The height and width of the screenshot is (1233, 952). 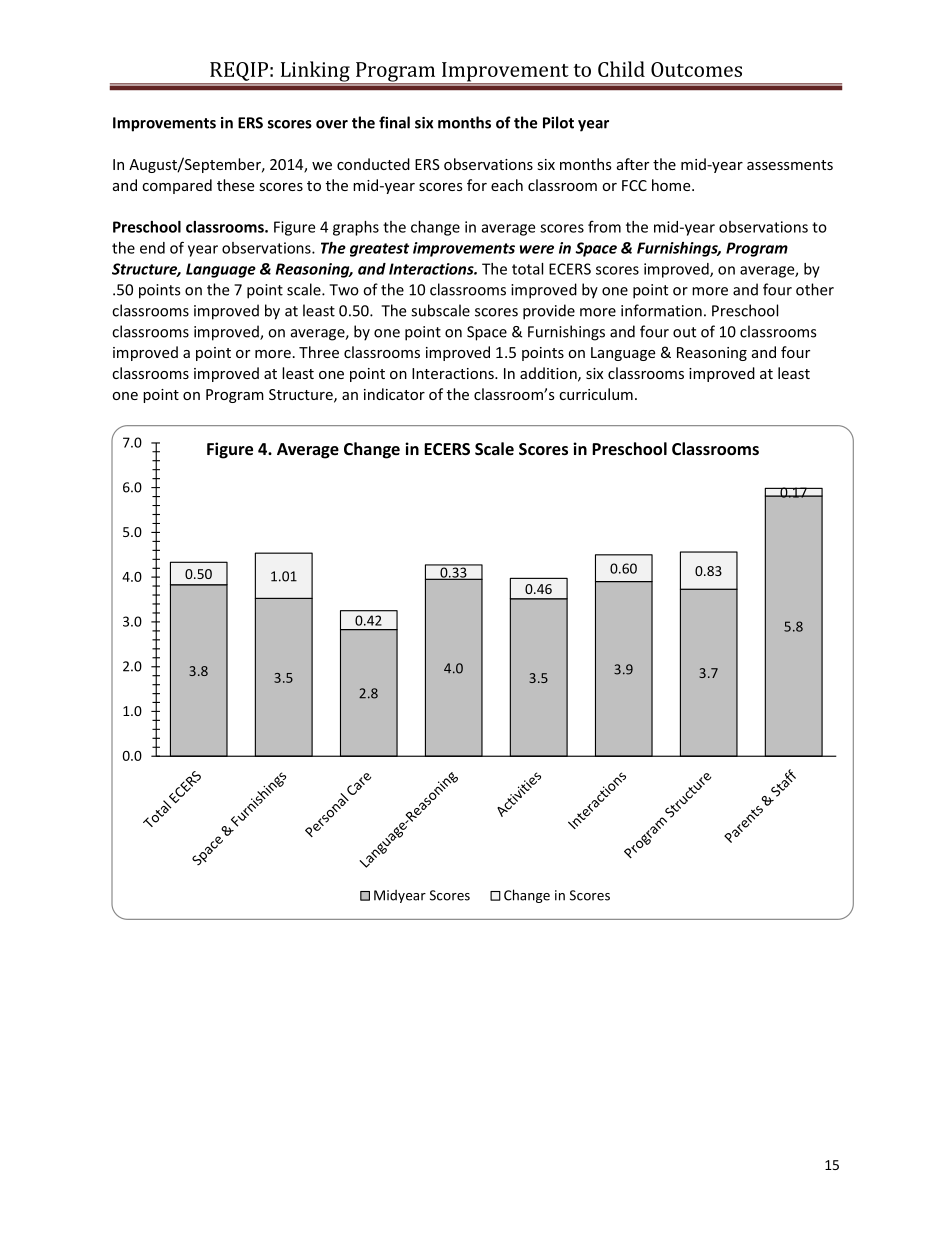 I want to click on Two, so click(x=344, y=290).
